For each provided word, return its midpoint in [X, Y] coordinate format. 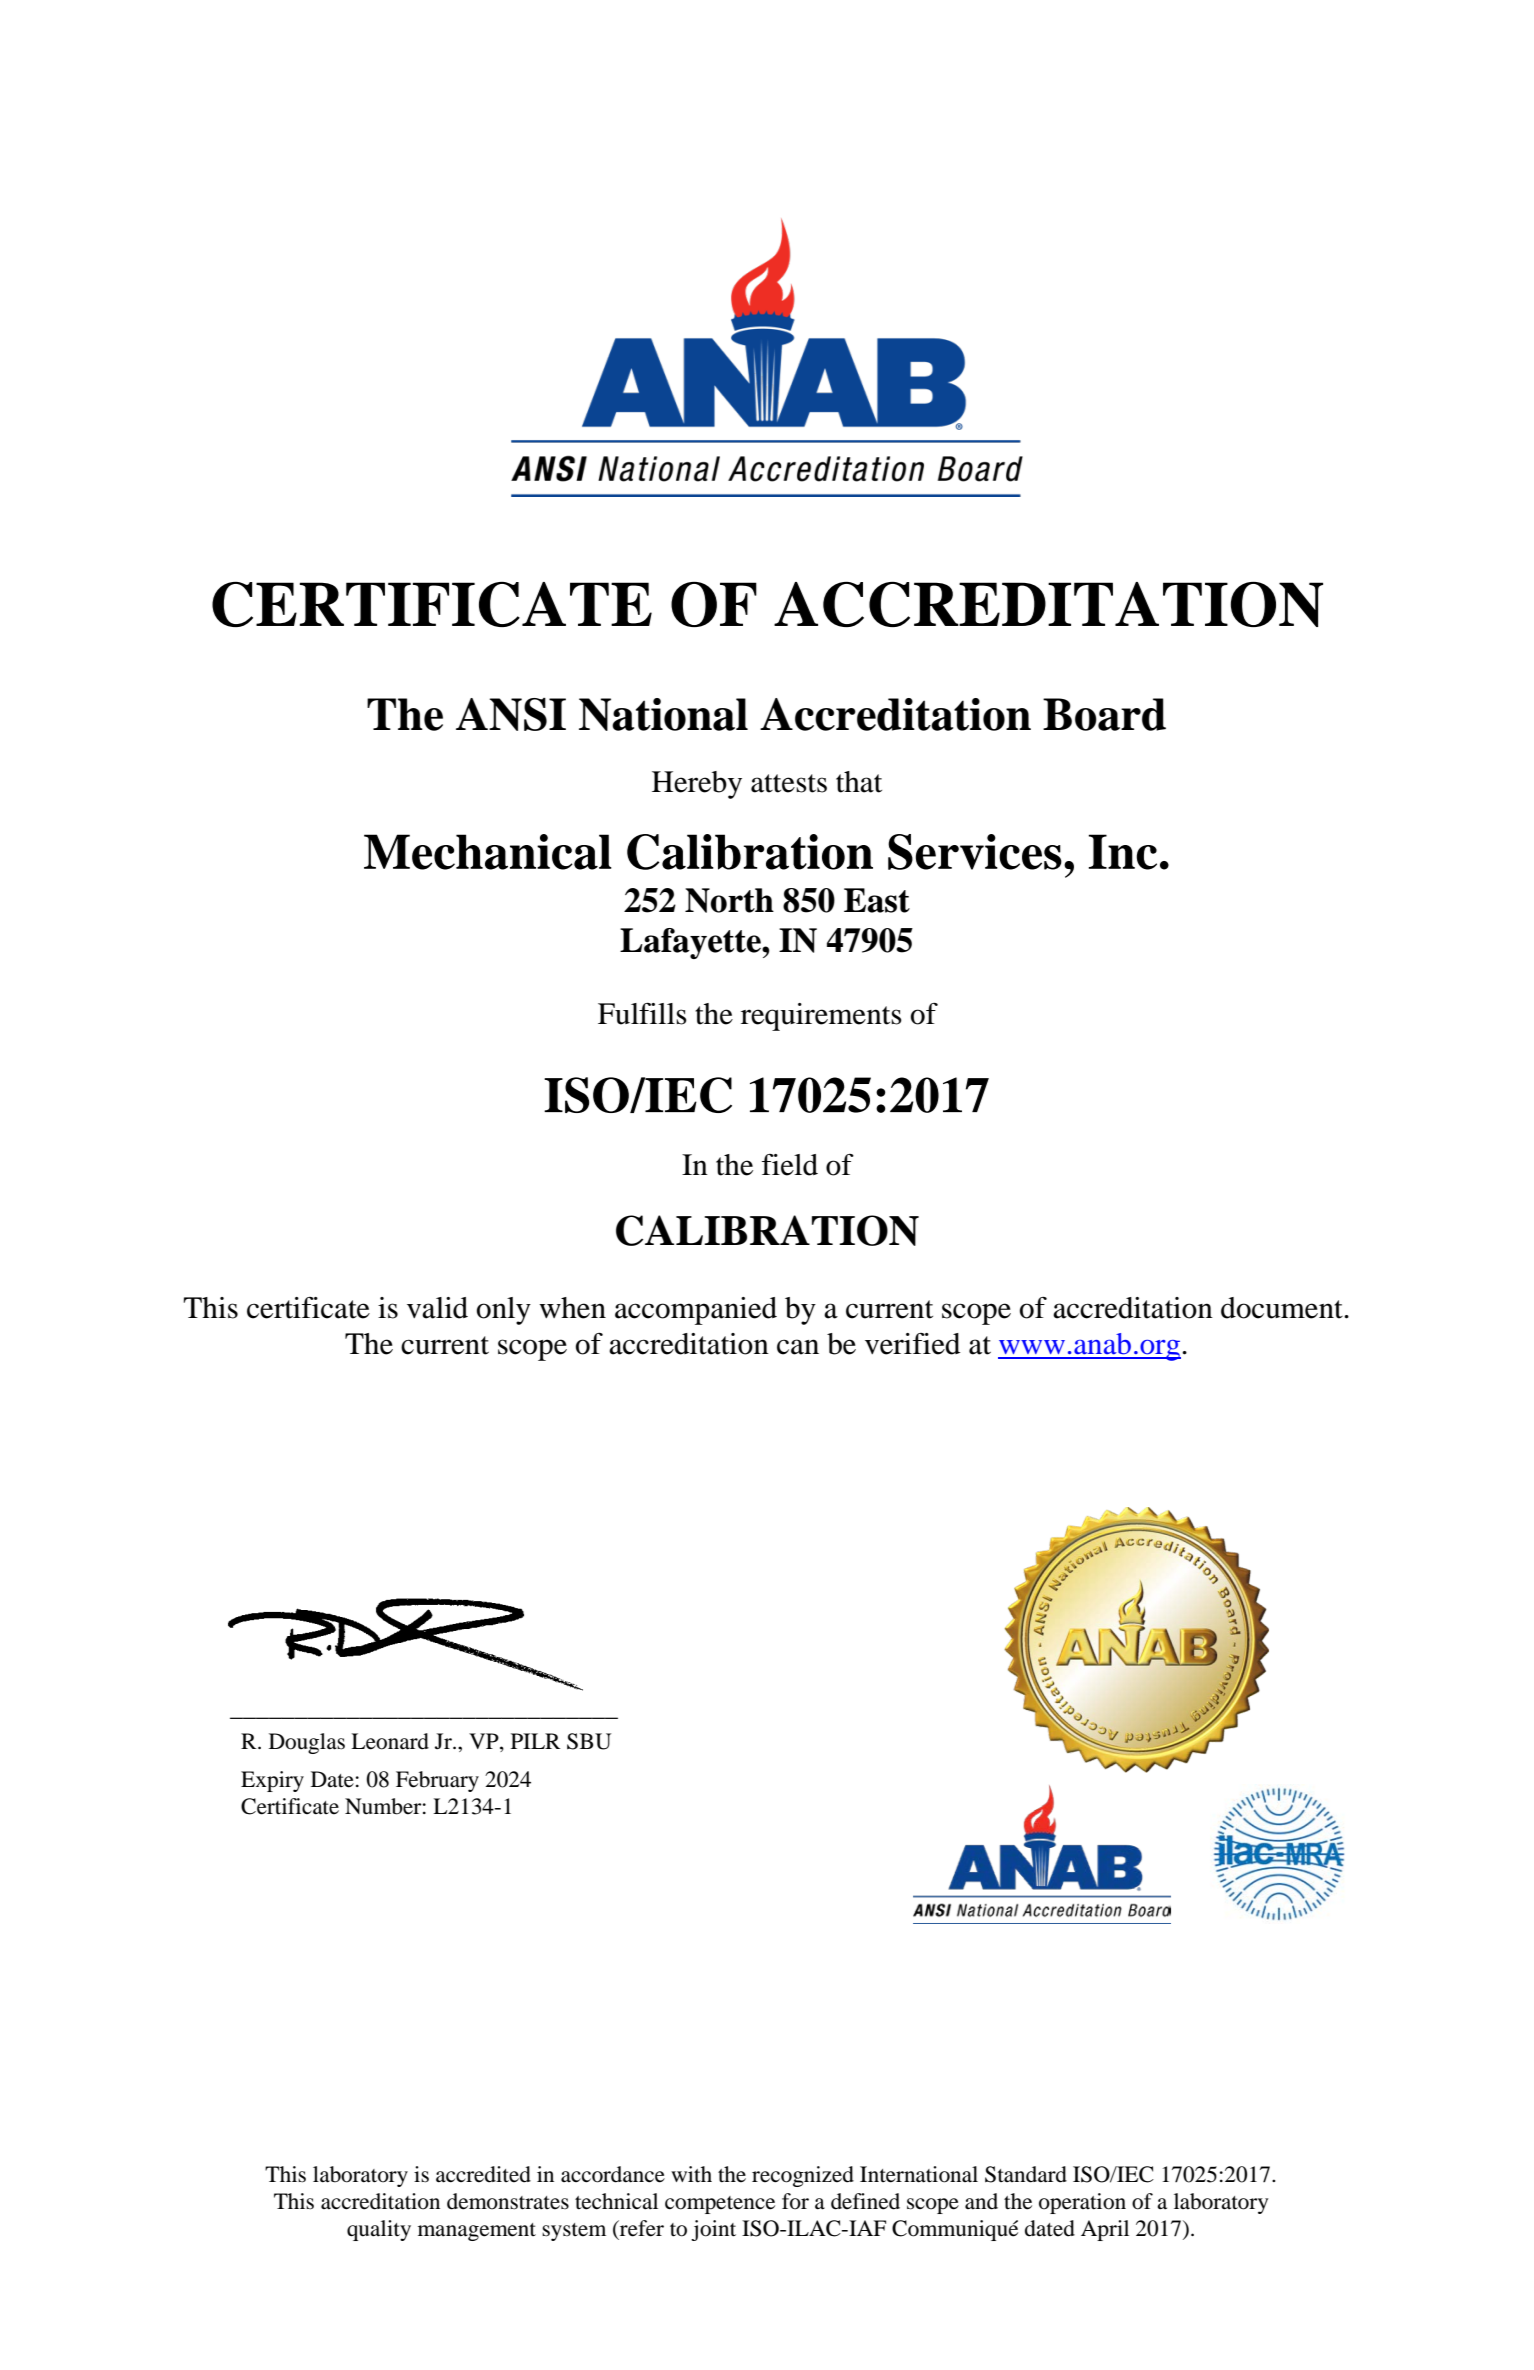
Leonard [390, 1741]
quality [379, 2230]
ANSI [511, 714]
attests [789, 783]
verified [912, 1344]
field [790, 1165]
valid [437, 1308]
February [437, 1781]
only [504, 1311]
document [1283, 1308]
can [798, 1347]
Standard [1026, 2174]
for [795, 2201]
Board [1104, 714]
